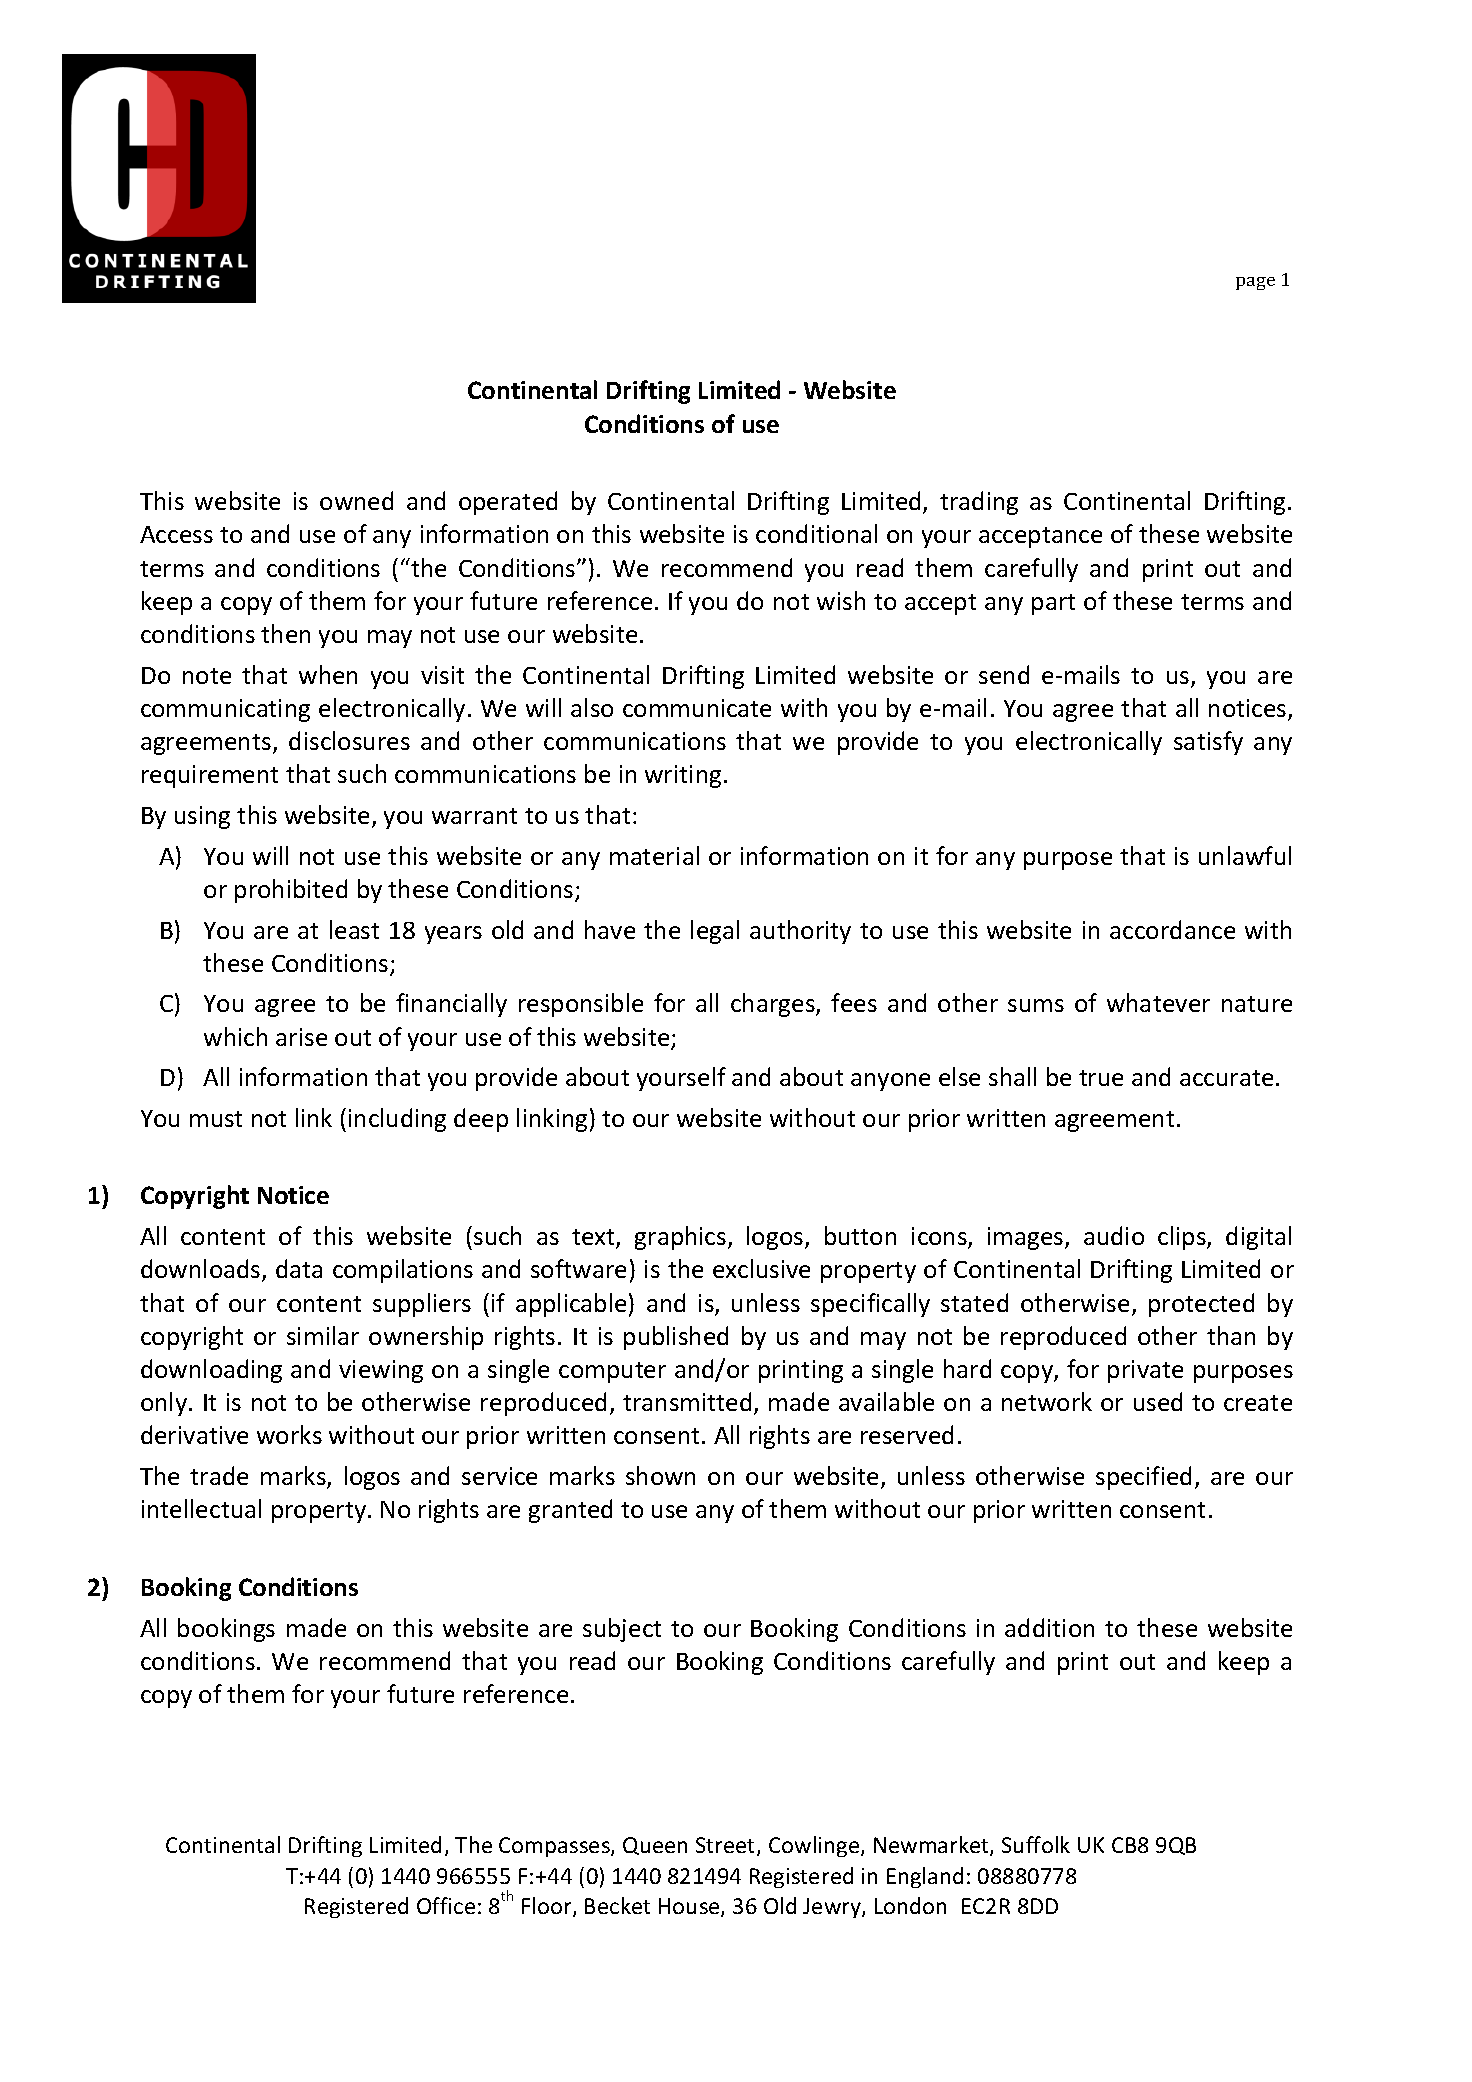 Image resolution: width=1472 pixels, height=2082 pixels. Describe the element at coordinates (446, 1905) in the screenshot. I see `Office` at that location.
